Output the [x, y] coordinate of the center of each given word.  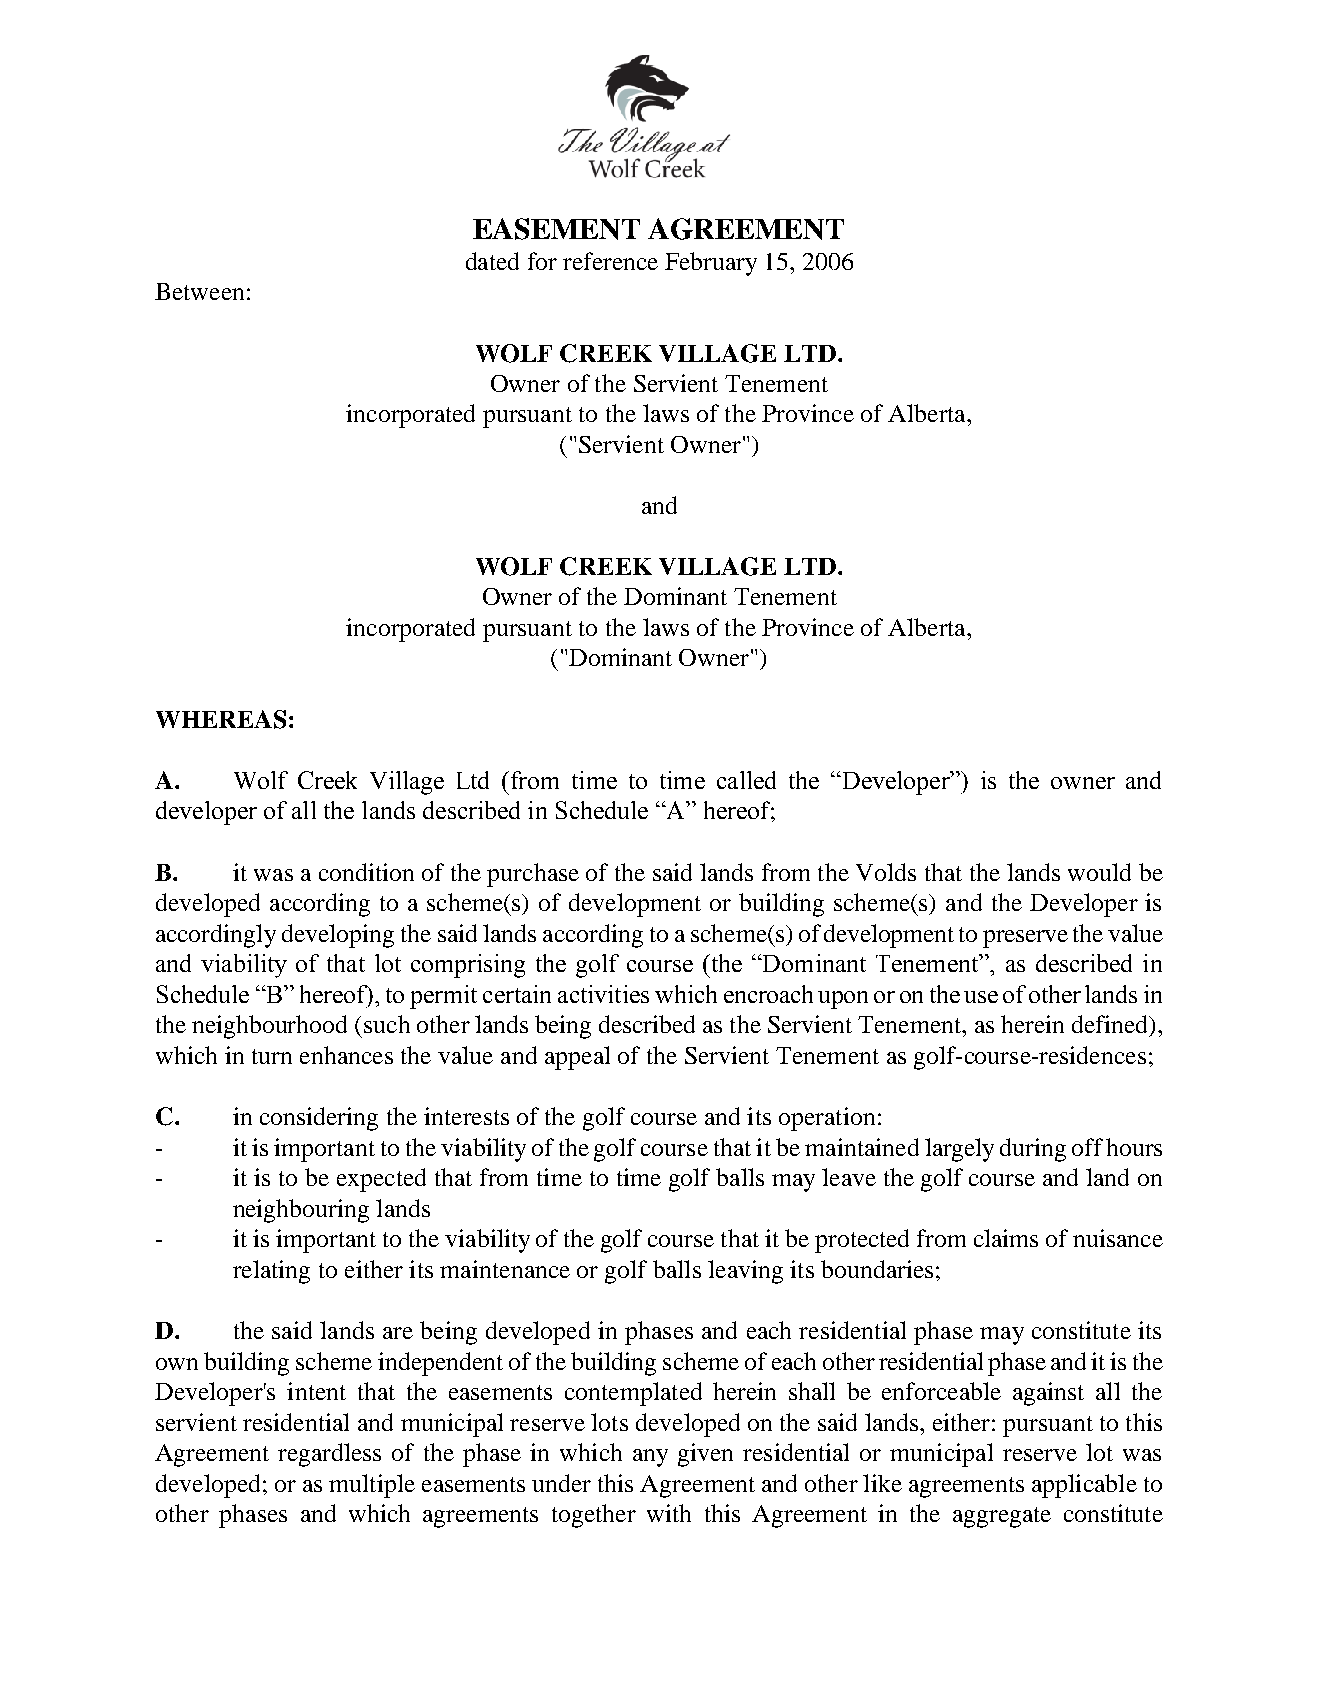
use [981, 997]
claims [1006, 1238]
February [711, 264]
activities [603, 994]
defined [1111, 1024]
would [1099, 872]
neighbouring [301, 1211]
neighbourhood [269, 1027]
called [746, 780]
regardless [329, 1455]
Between [199, 291]
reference [610, 261]
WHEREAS [221, 719]
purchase [533, 875]
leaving [745, 1272]
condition [366, 872]
